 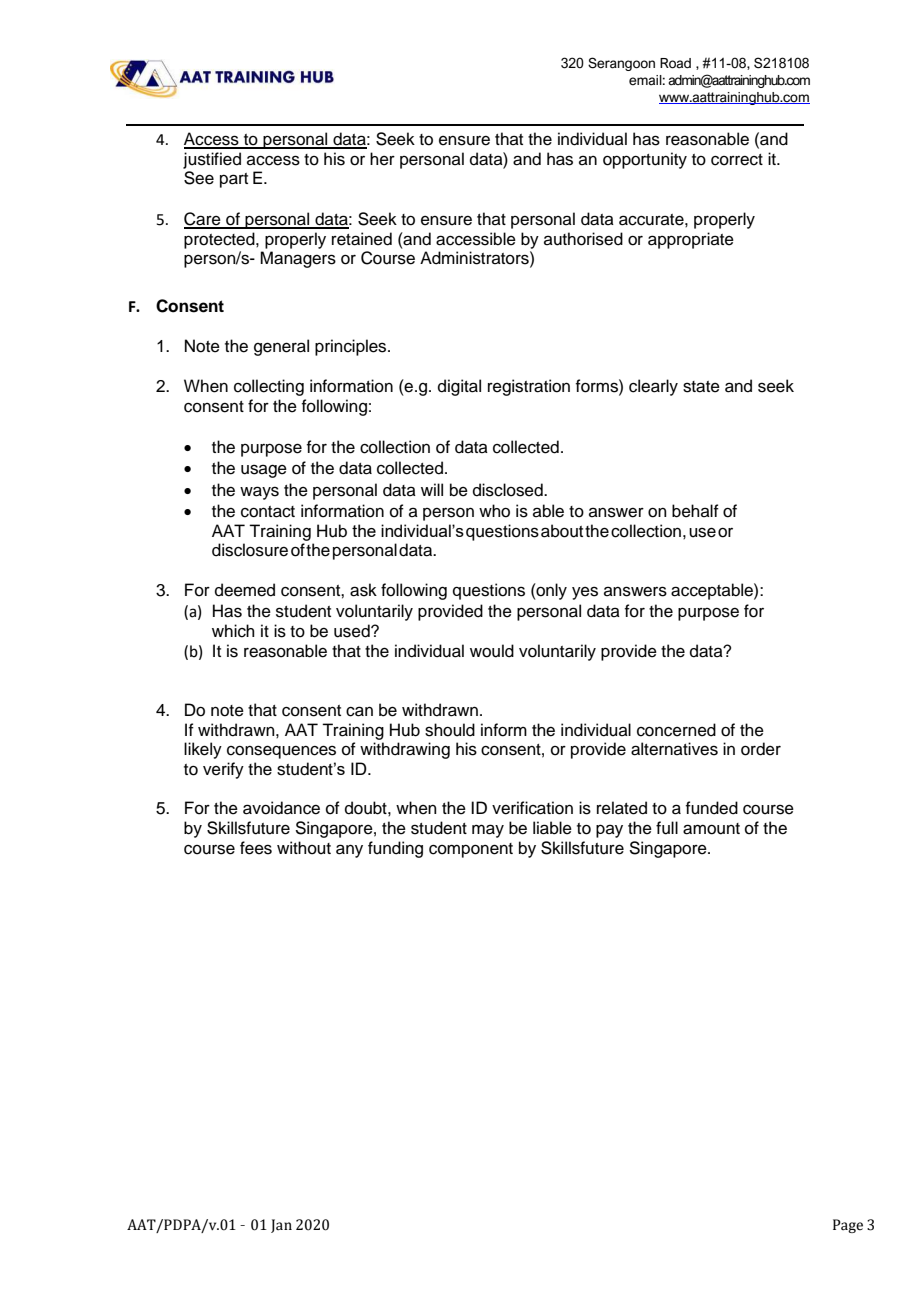 What do you see at coordinates (509, 490) in the screenshot?
I see `disclosed` at bounding box center [509, 490].
